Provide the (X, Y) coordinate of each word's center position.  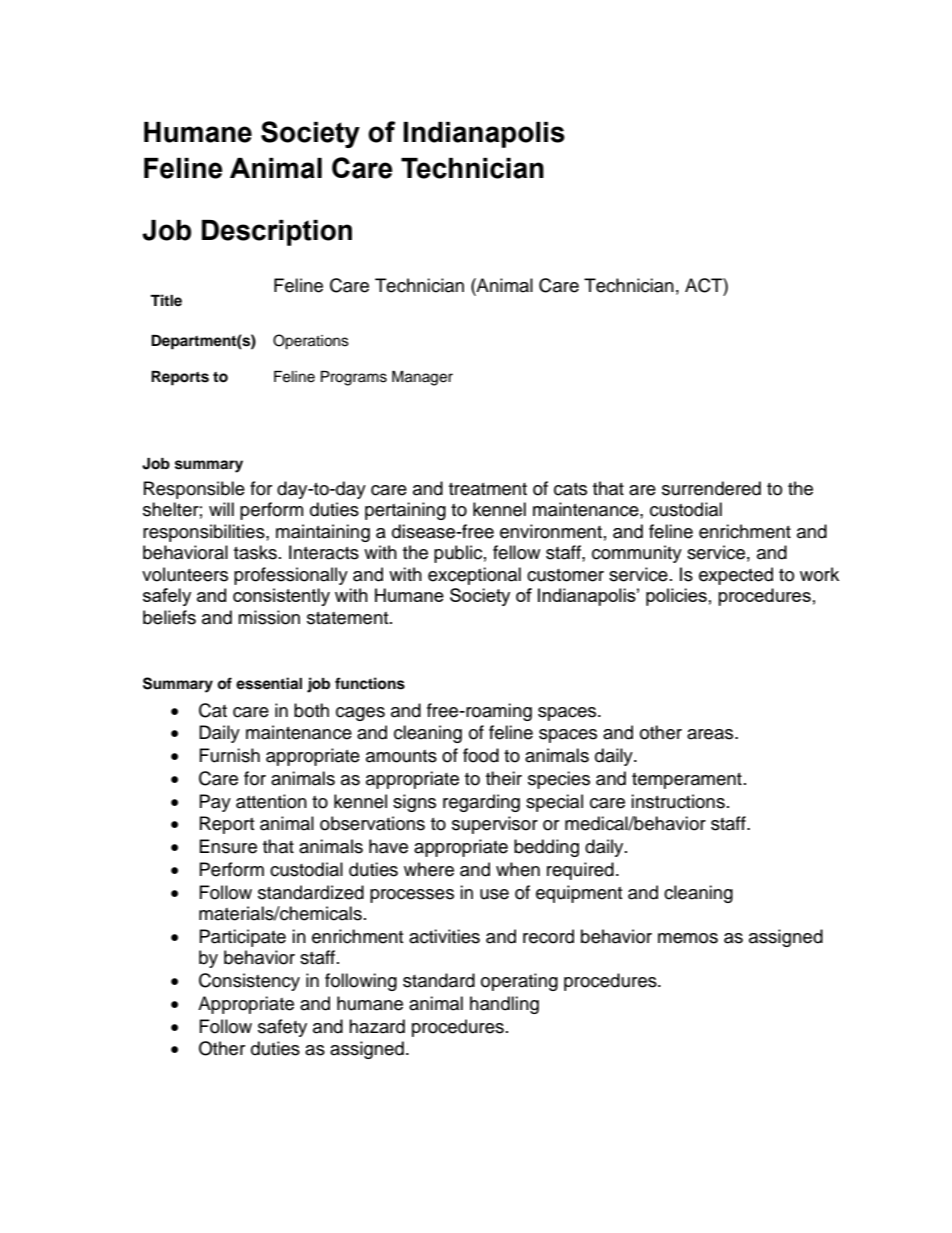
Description (277, 233)
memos (688, 938)
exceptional (474, 576)
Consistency (249, 982)
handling (504, 1005)
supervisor (495, 825)
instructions (678, 801)
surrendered (711, 488)
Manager (422, 378)
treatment (488, 489)
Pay (215, 803)
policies (676, 597)
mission (269, 617)
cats (570, 489)
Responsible (194, 490)
